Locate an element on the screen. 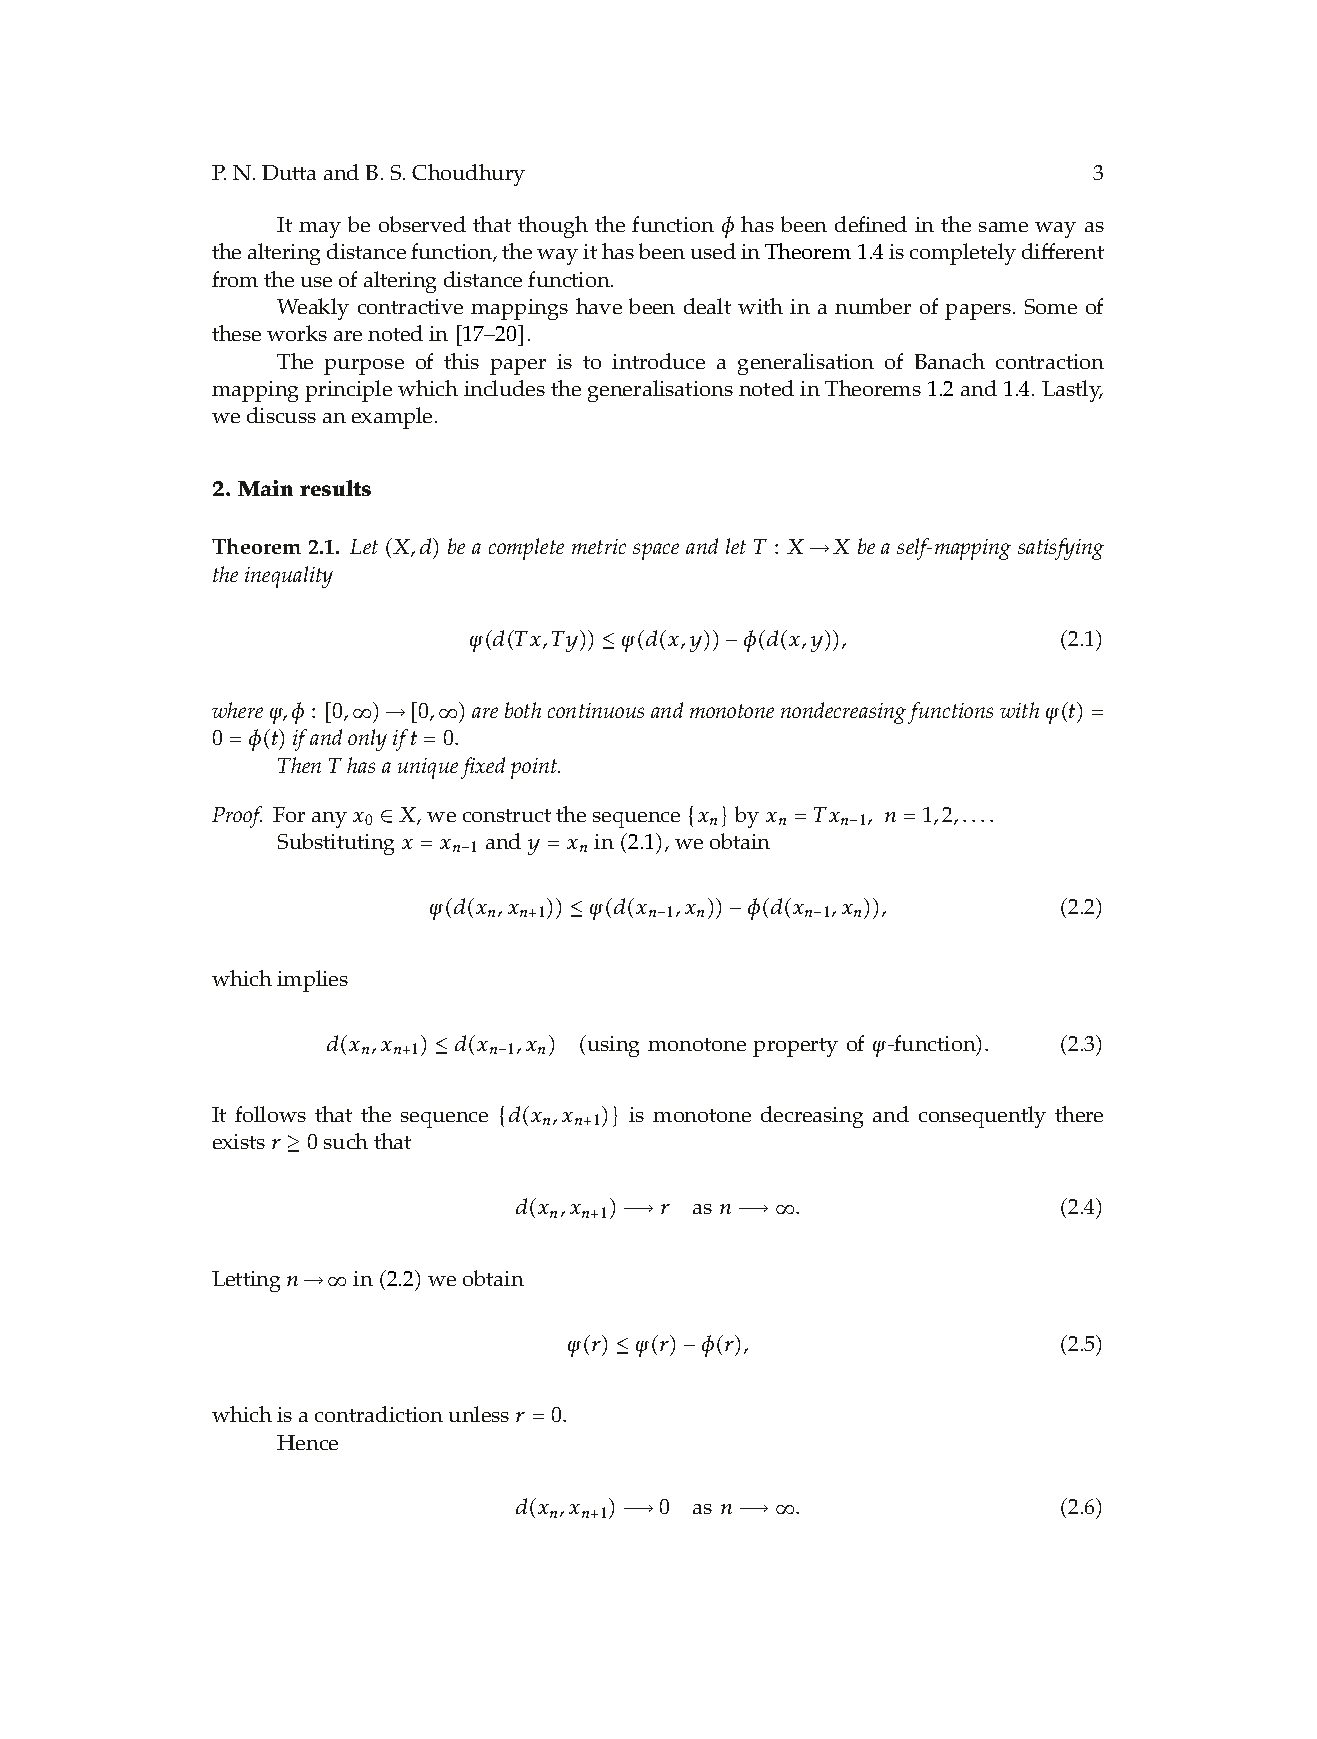 This screenshot has width=1317, height=1739. may is located at coordinates (320, 230).
